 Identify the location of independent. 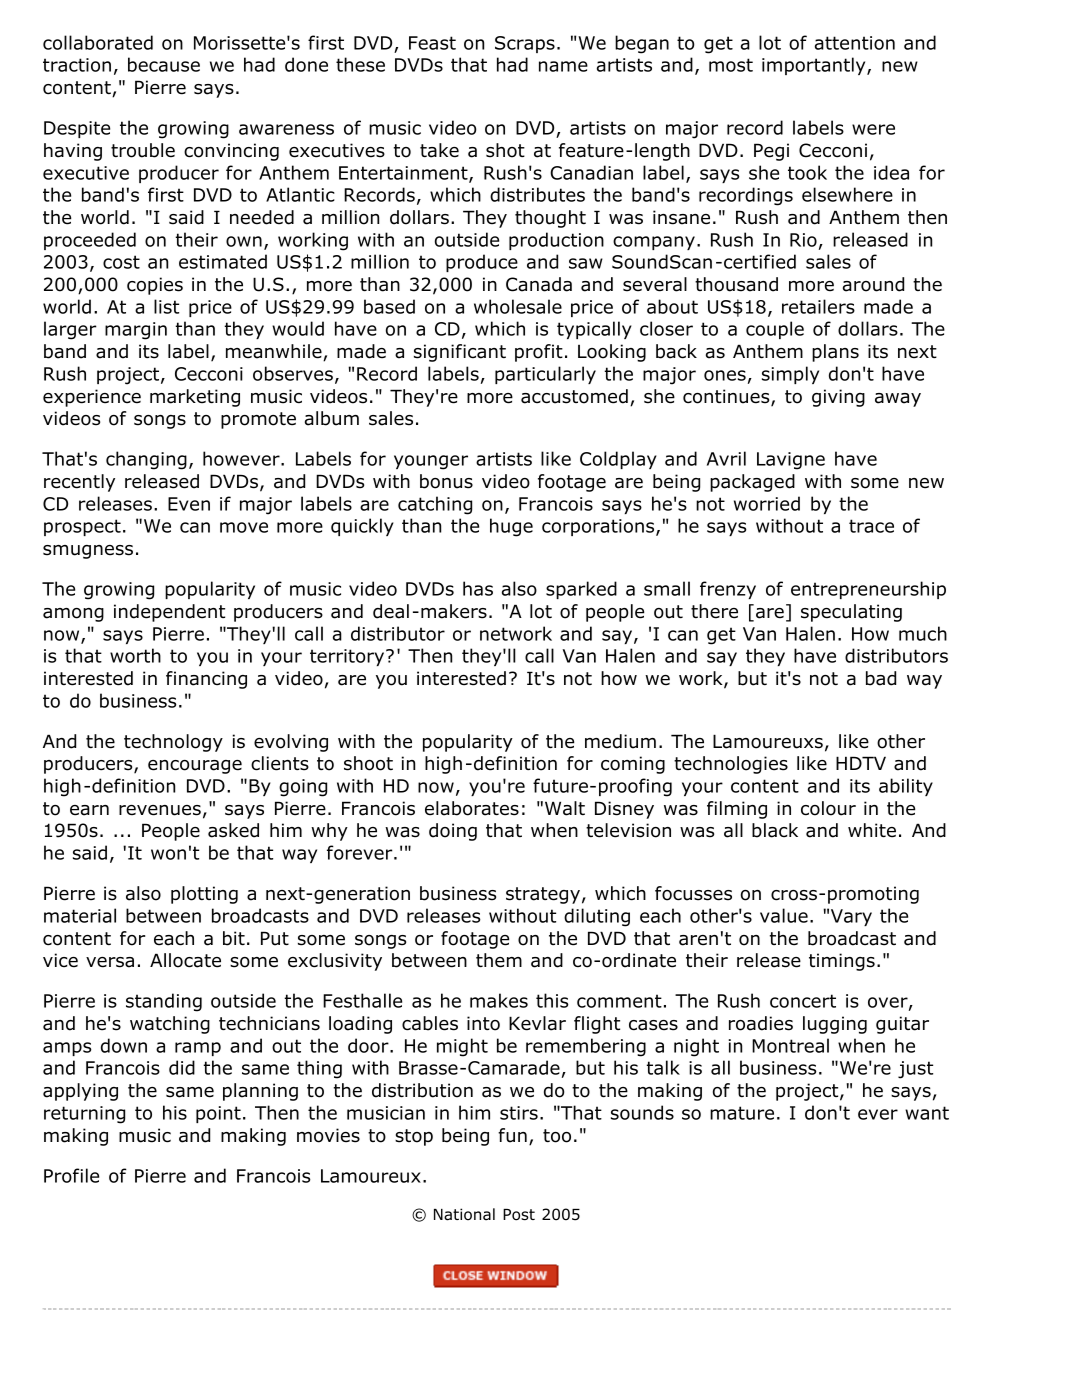
(169, 613).
